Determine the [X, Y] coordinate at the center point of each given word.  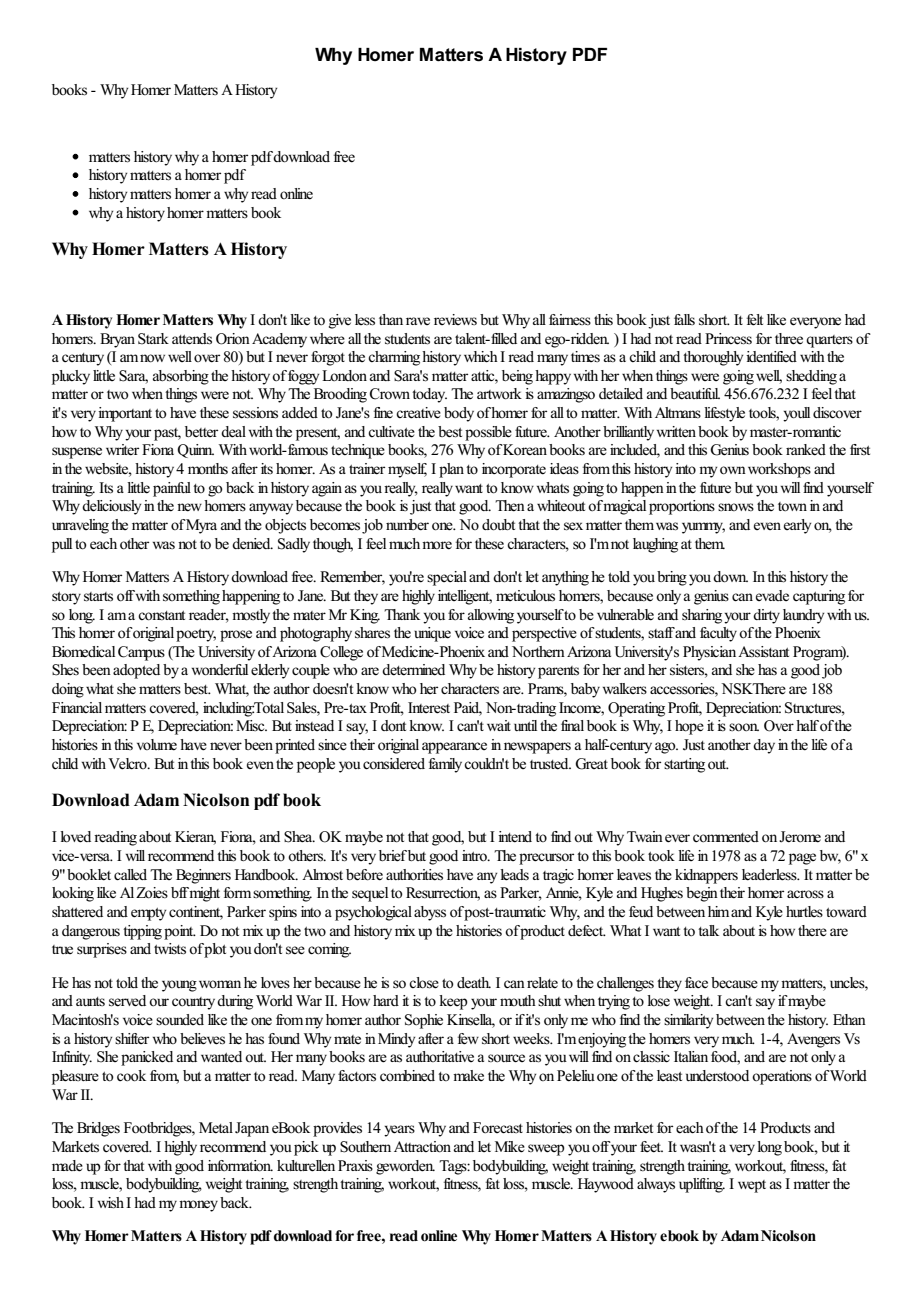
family [445, 765]
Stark [153, 339]
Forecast [498, 1127]
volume [157, 745]
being [517, 377]
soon [744, 727]
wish [111, 1203]
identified [771, 357]
